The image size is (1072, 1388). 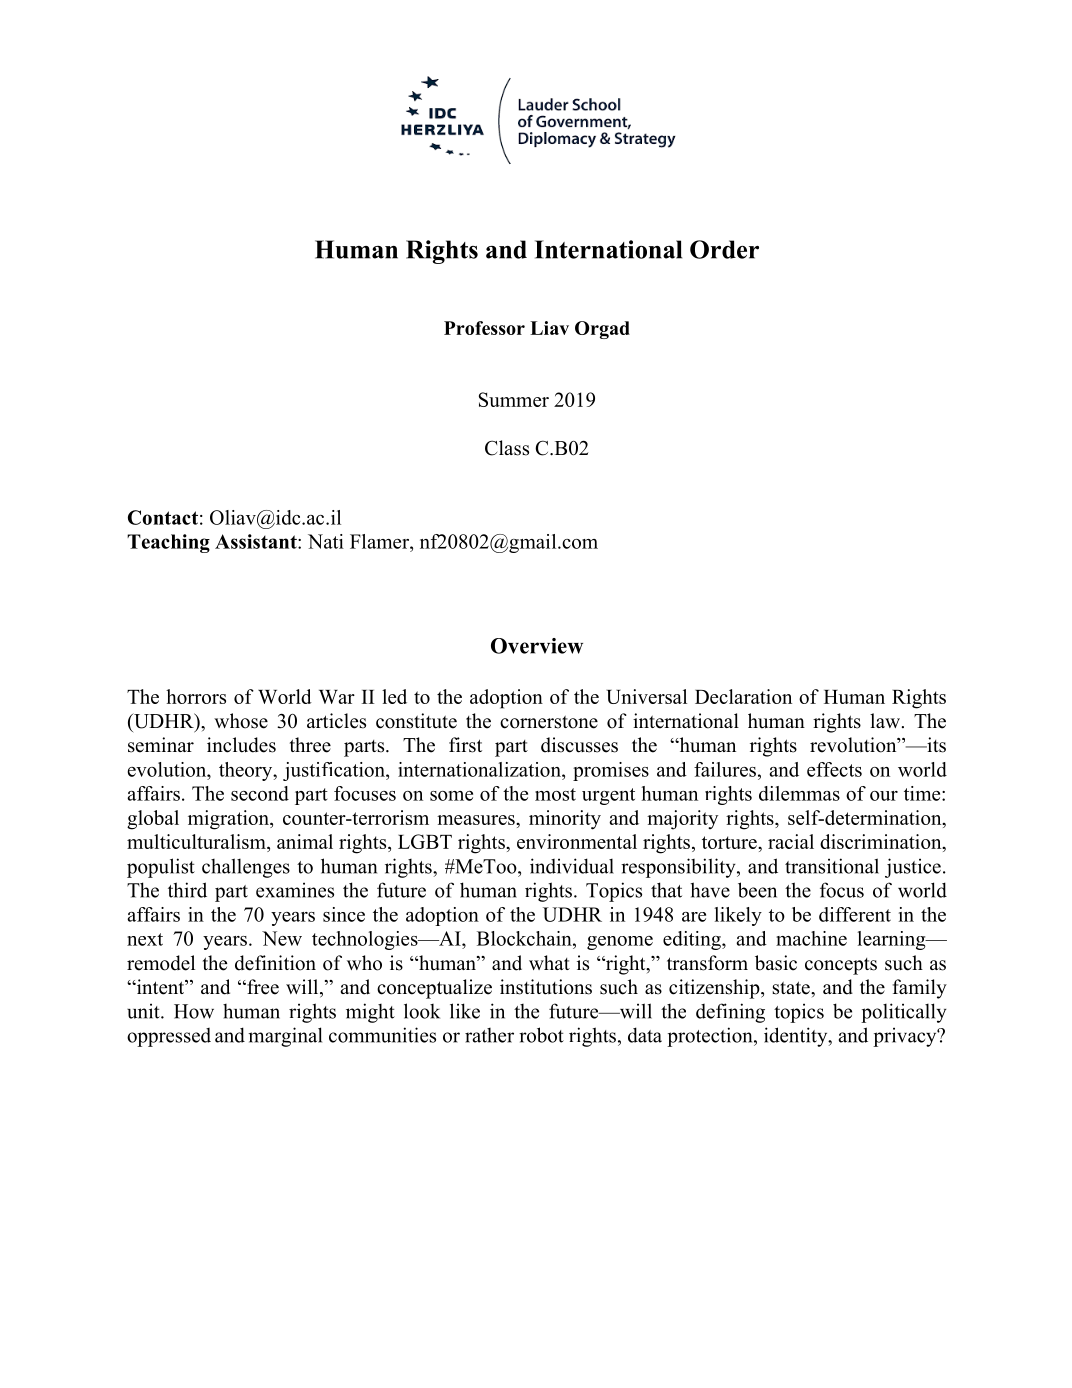 What do you see at coordinates (541, 1035) in the image?
I see `robot` at bounding box center [541, 1035].
